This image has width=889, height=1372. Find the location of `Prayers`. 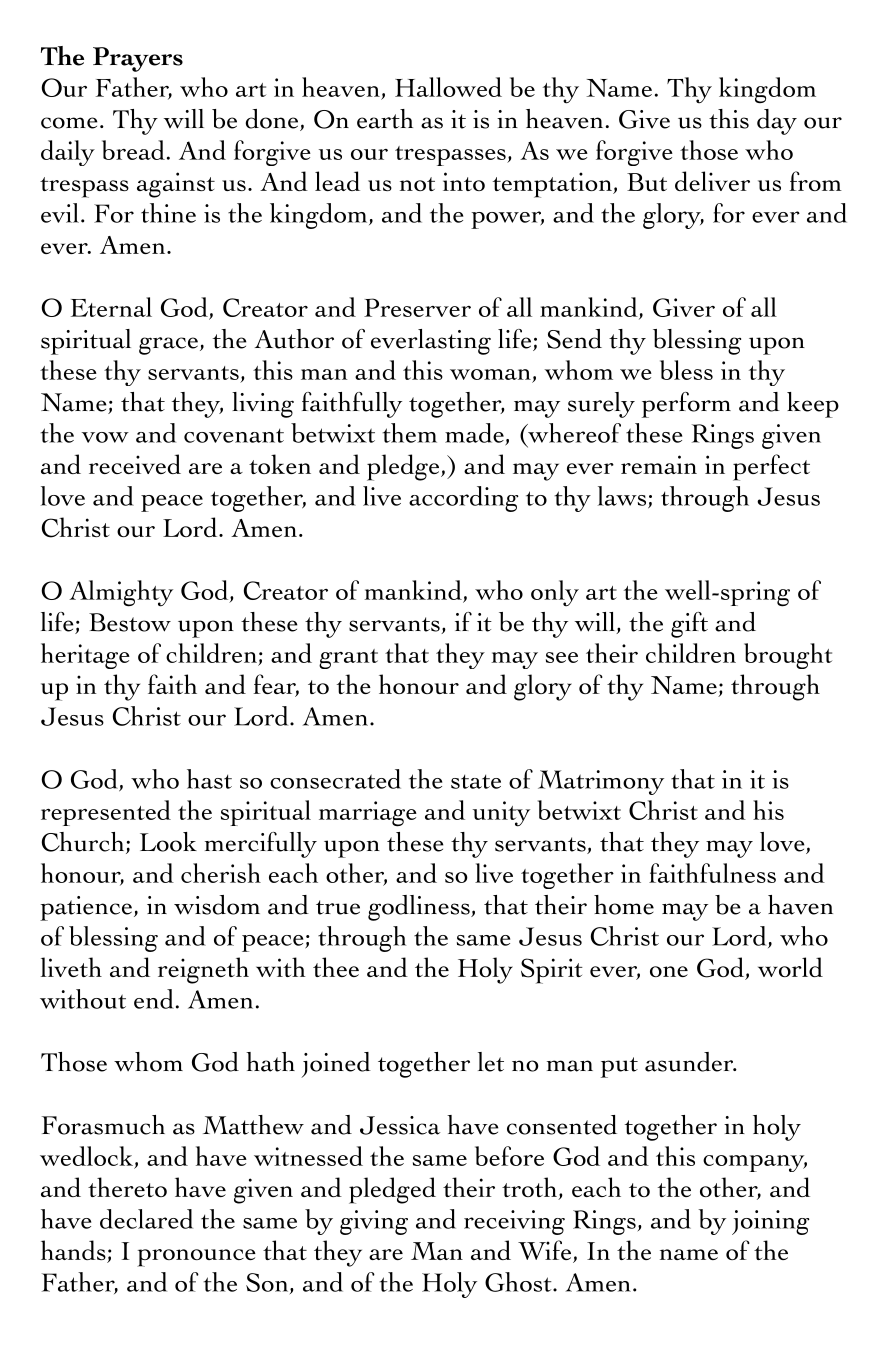

Prayers is located at coordinates (138, 59).
